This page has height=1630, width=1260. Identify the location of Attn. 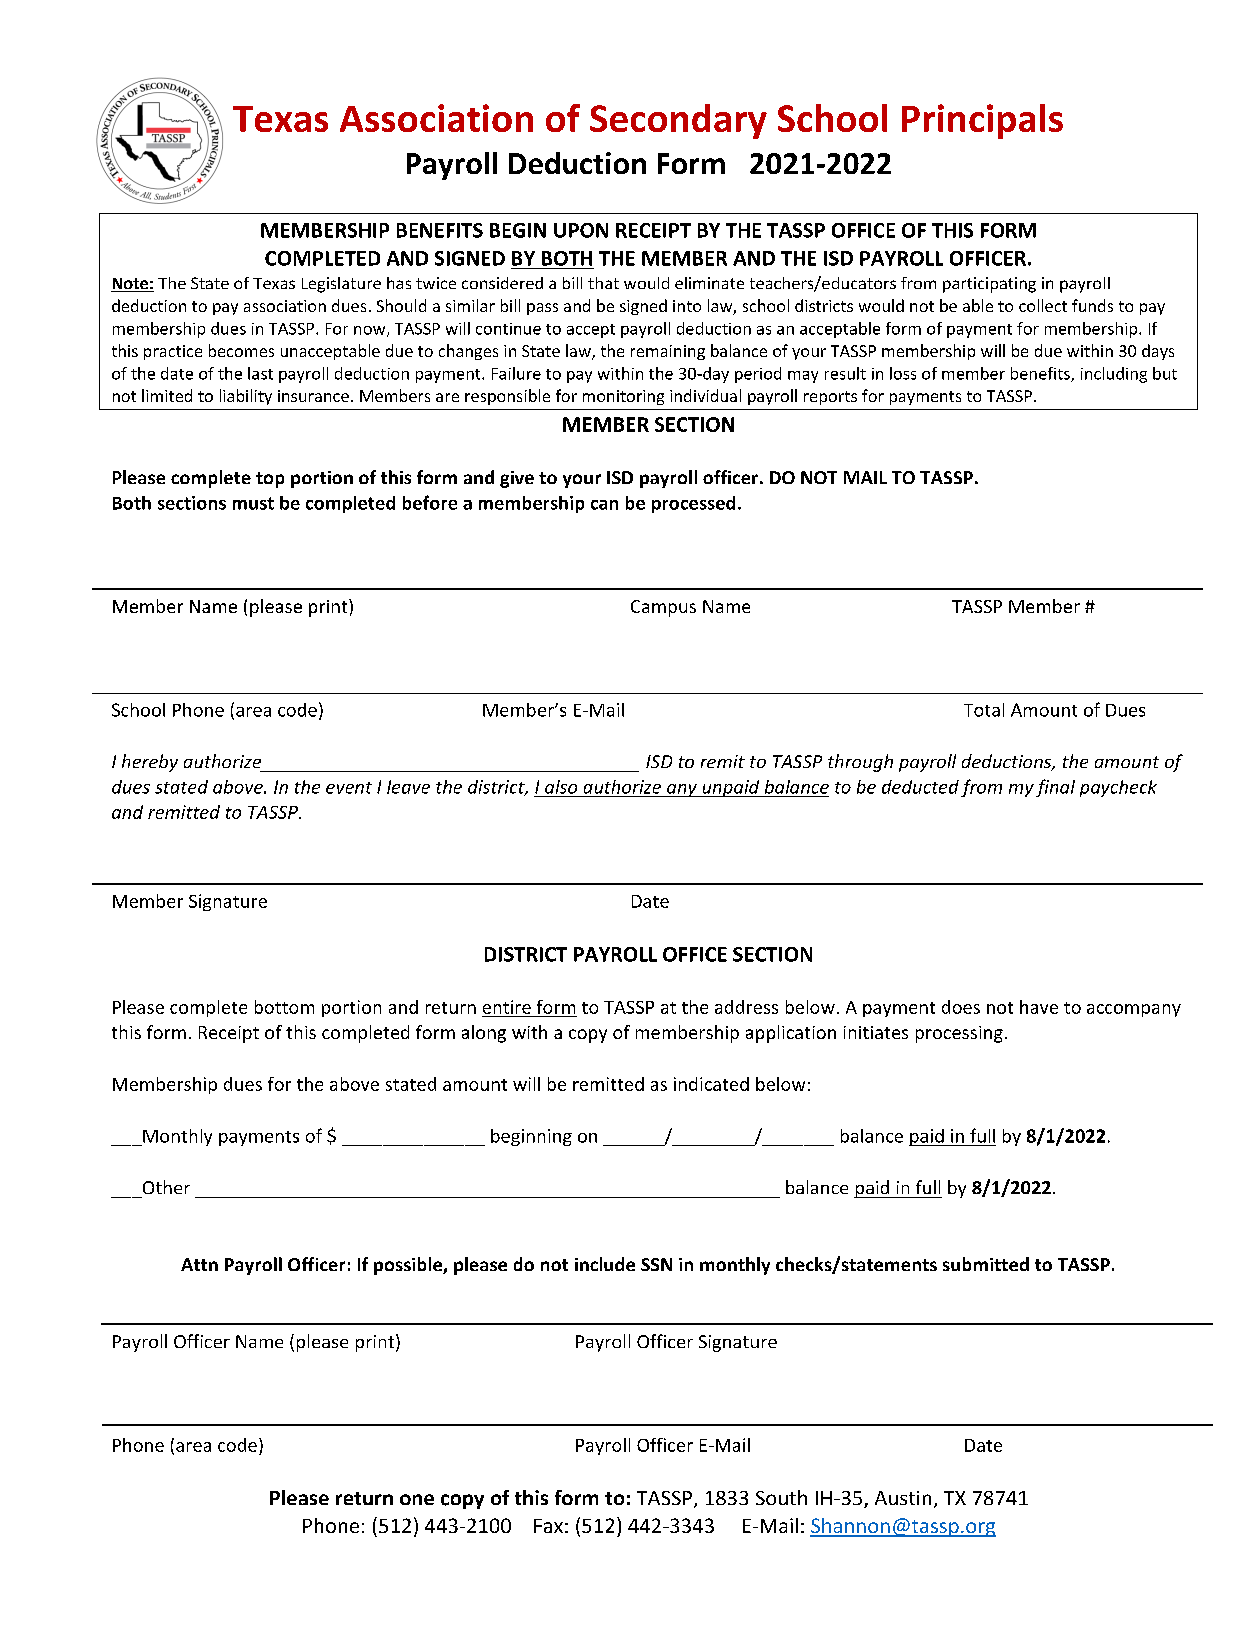
(199, 1264).
